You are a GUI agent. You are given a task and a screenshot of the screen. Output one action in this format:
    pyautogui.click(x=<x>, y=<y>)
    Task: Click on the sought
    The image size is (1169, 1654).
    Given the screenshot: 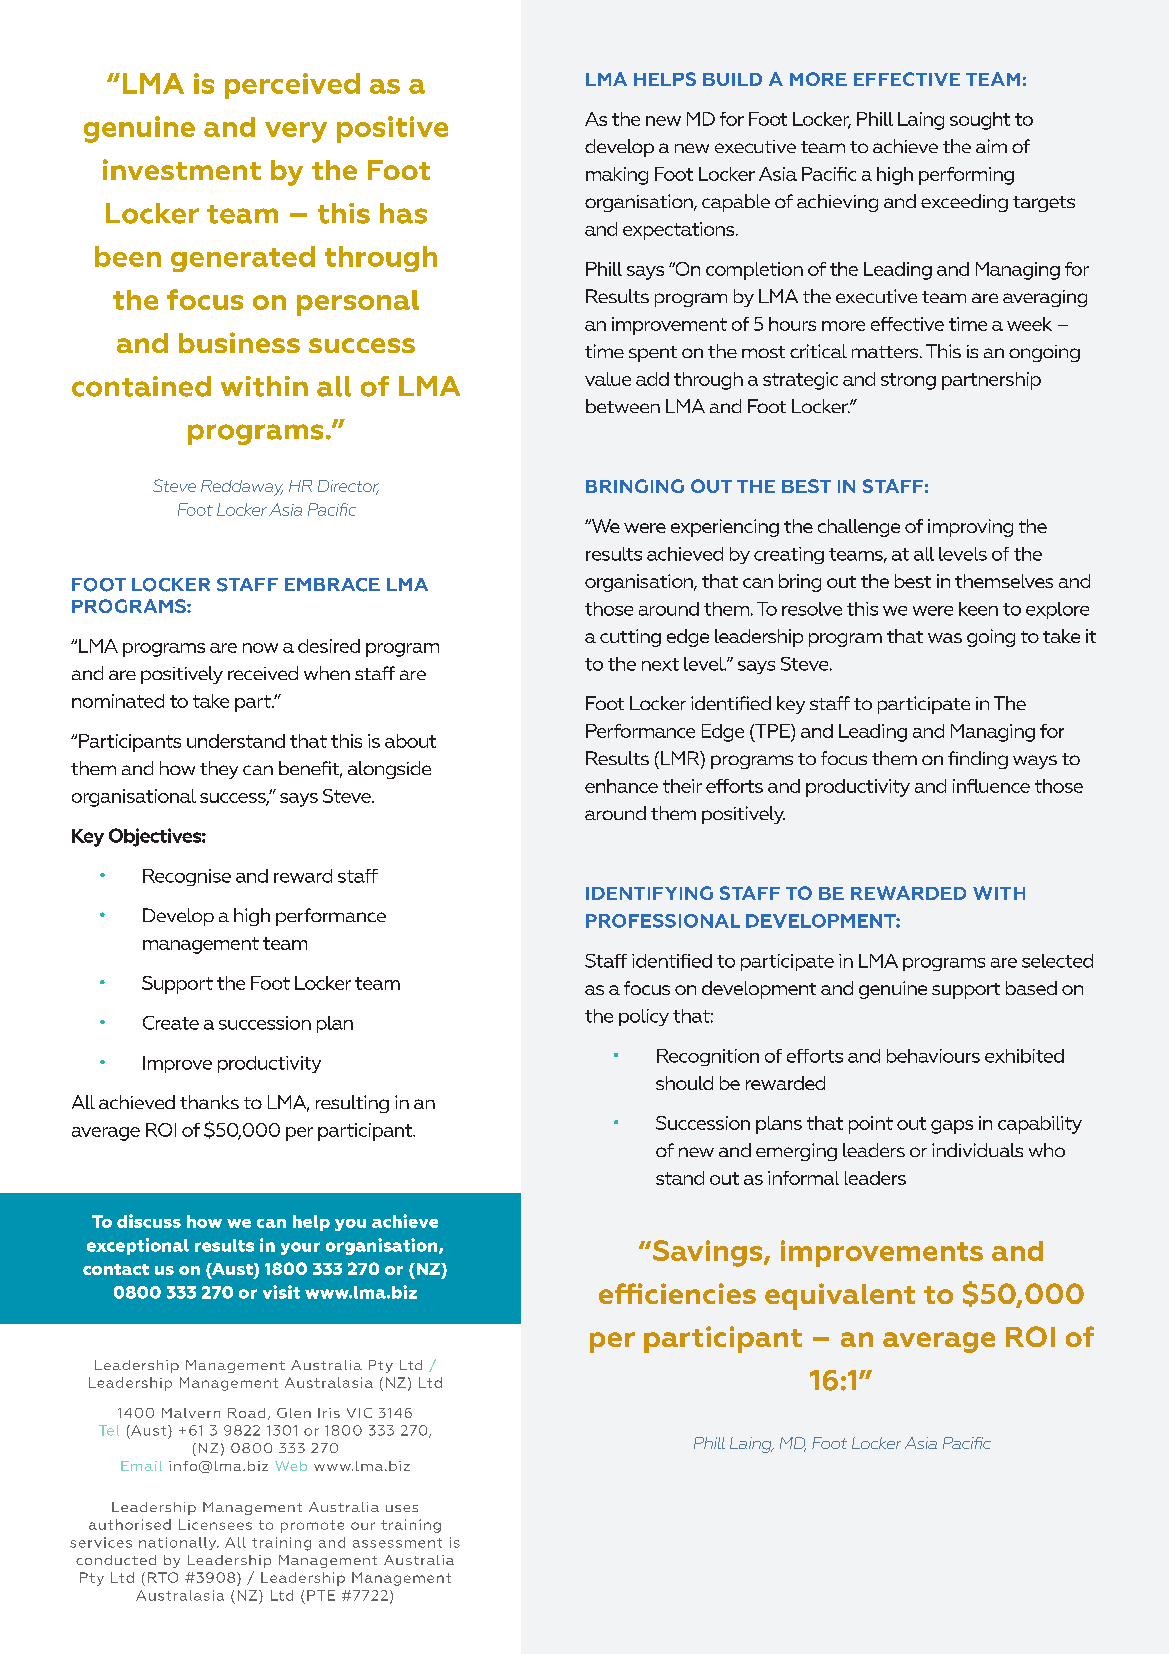 What is the action you would take?
    pyautogui.click(x=980, y=121)
